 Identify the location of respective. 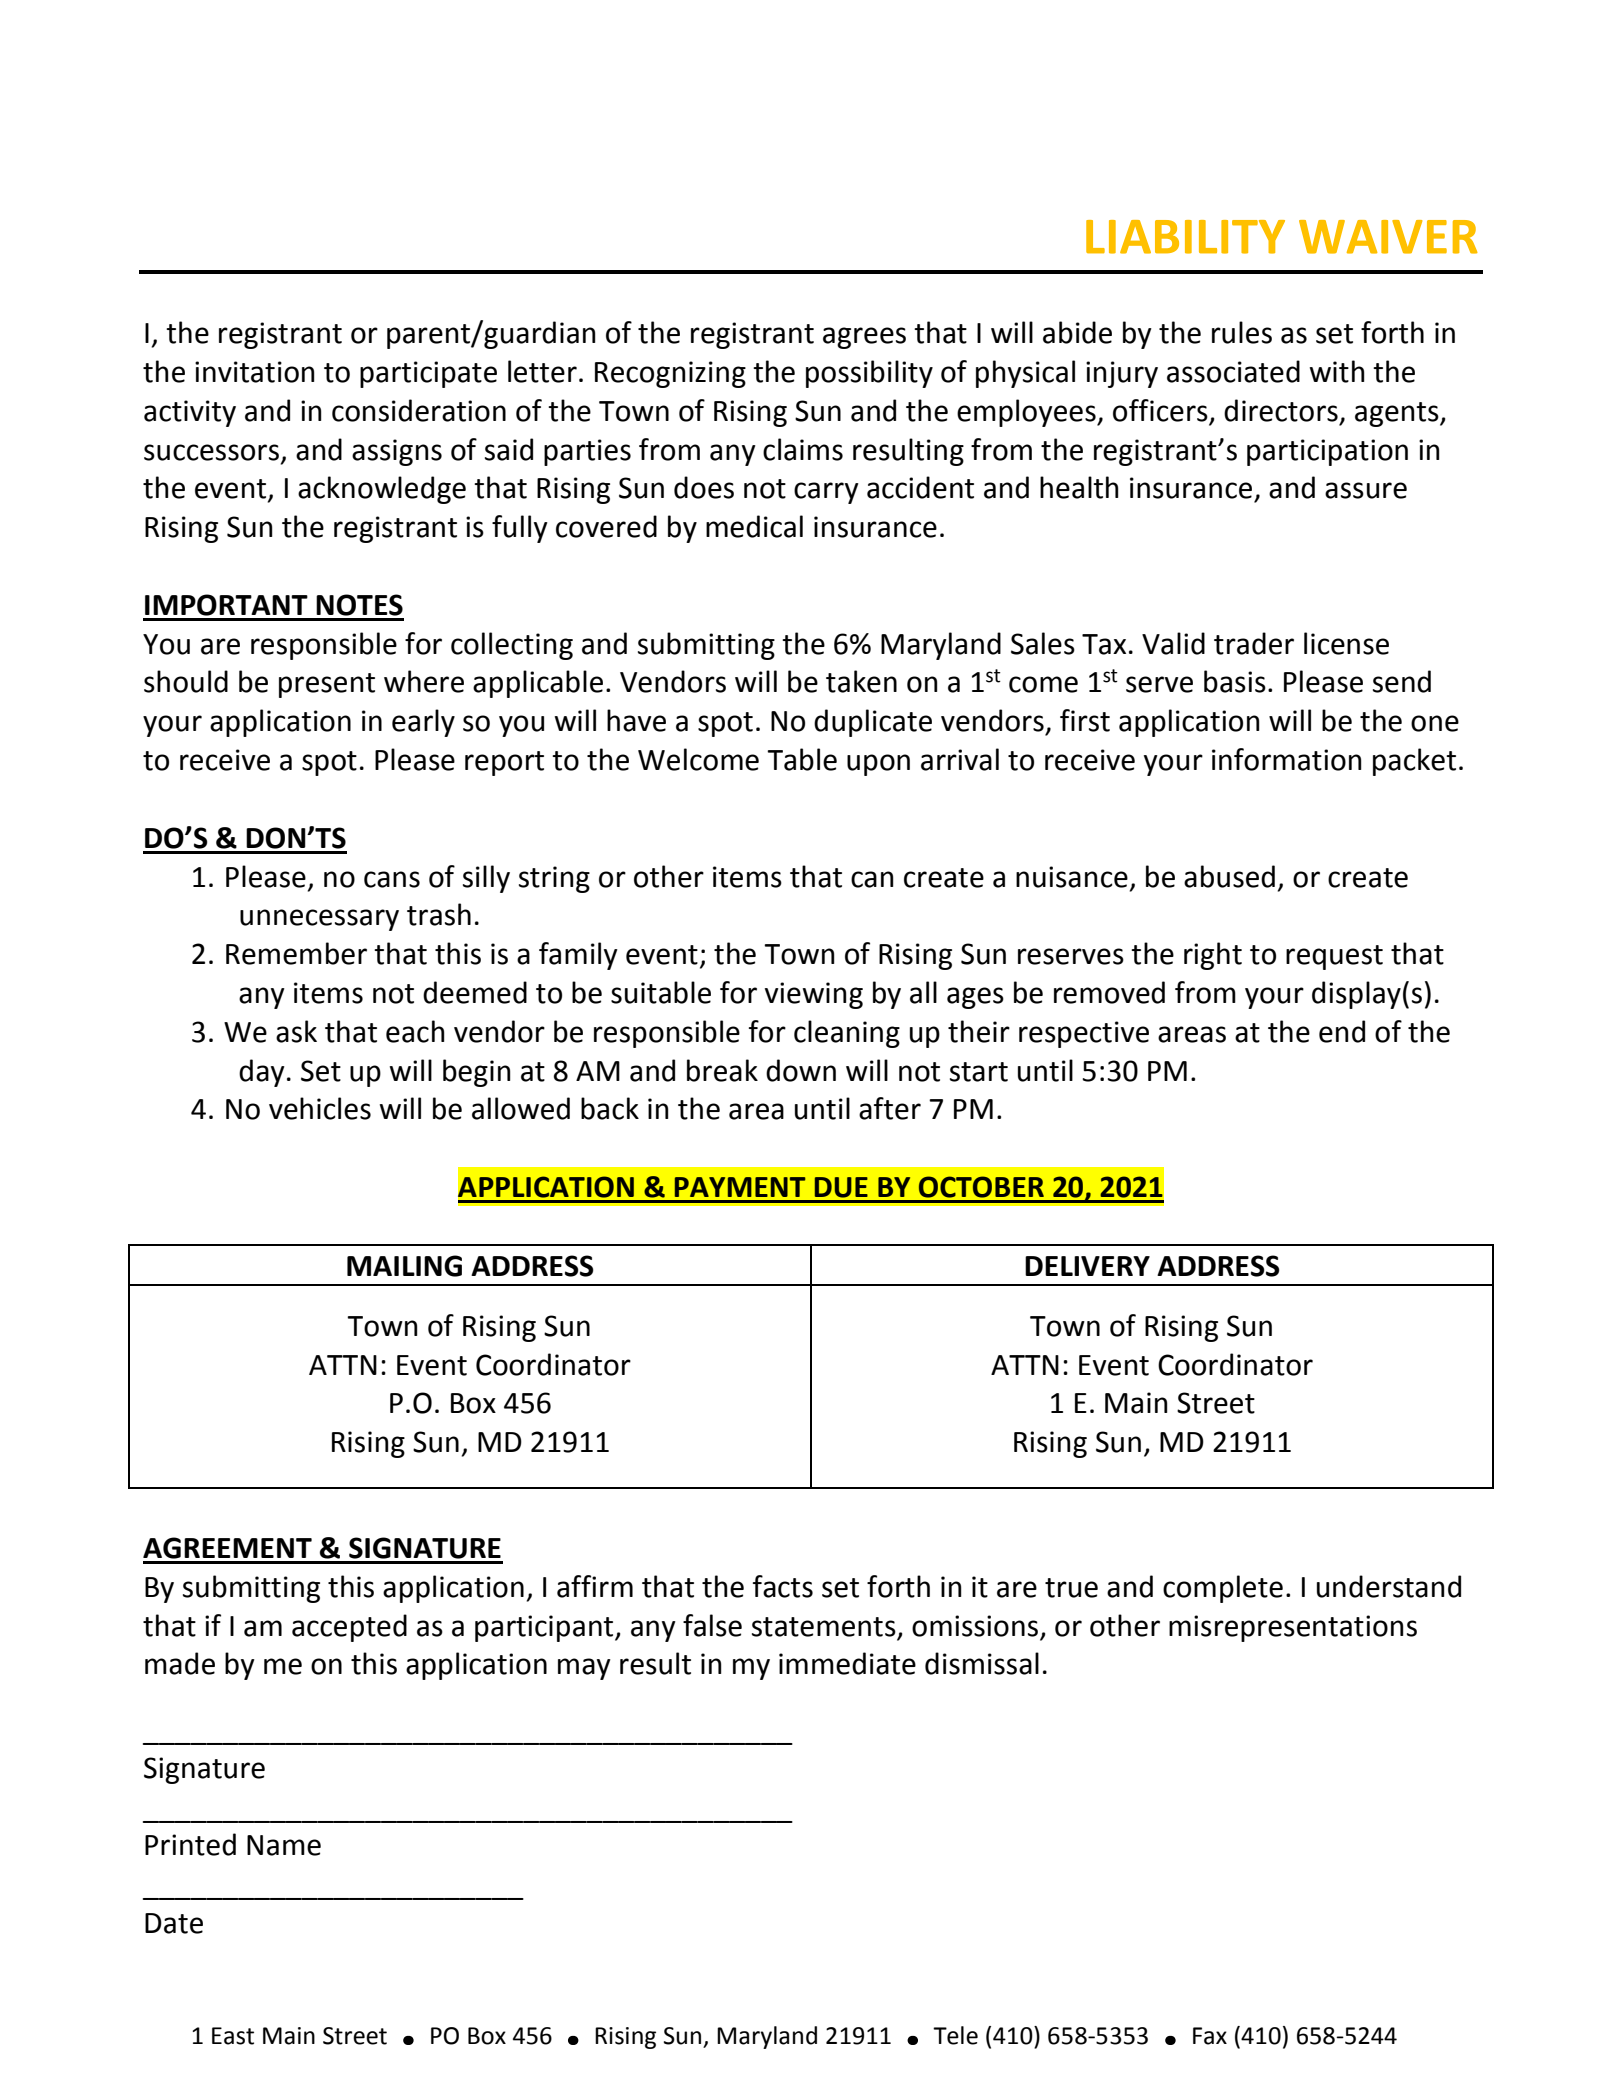
(1084, 1034).
